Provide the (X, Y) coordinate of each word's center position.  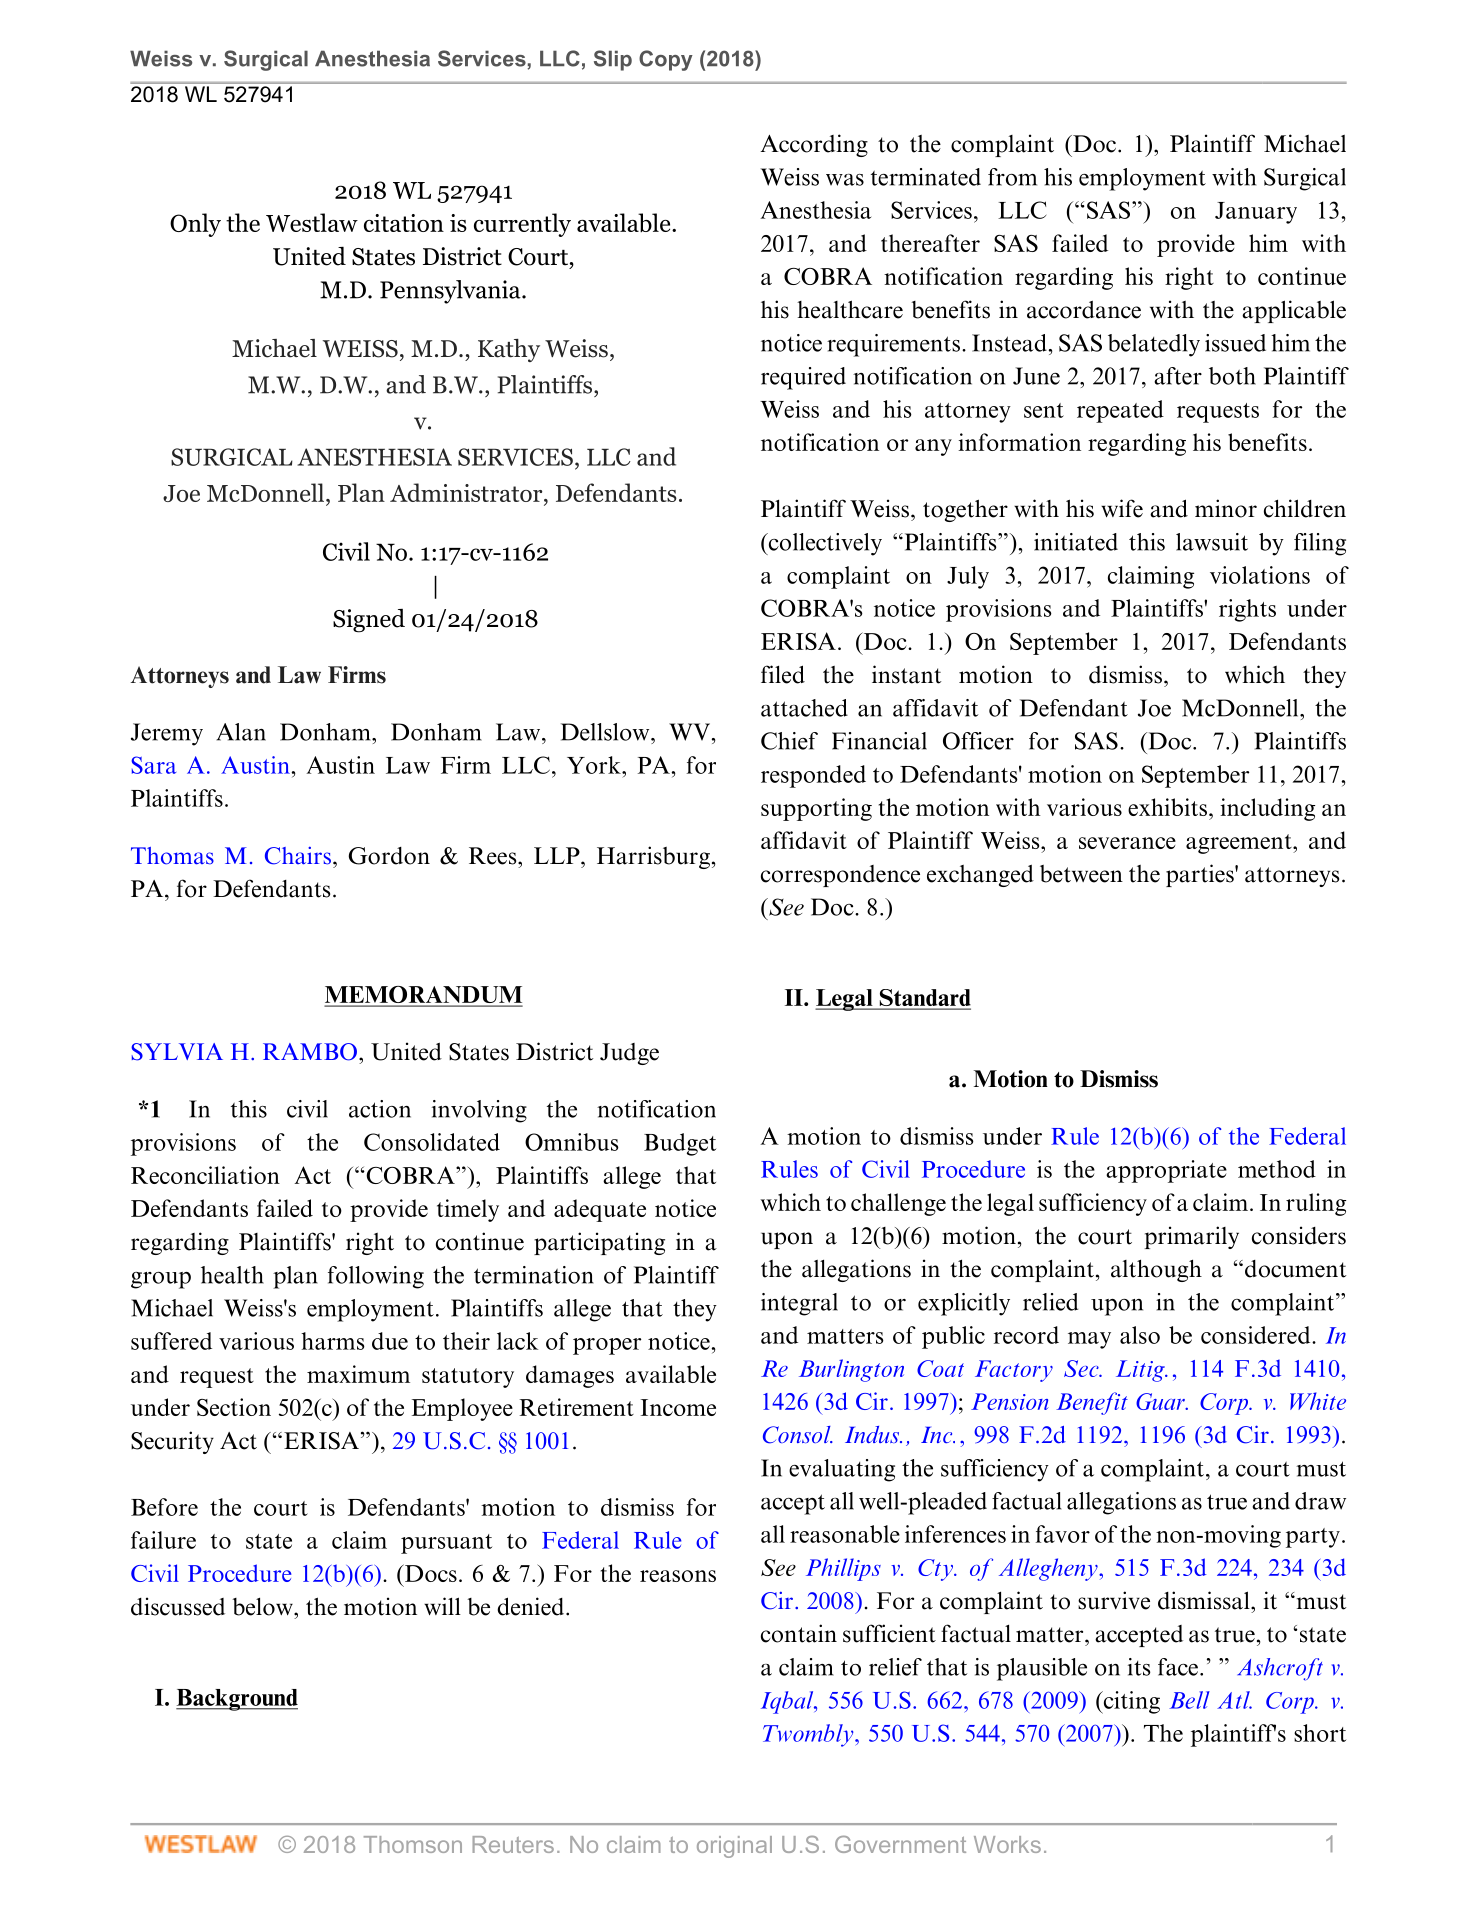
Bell (1189, 1700)
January (1256, 213)
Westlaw (312, 222)
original (734, 1847)
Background (237, 1700)
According (814, 145)
